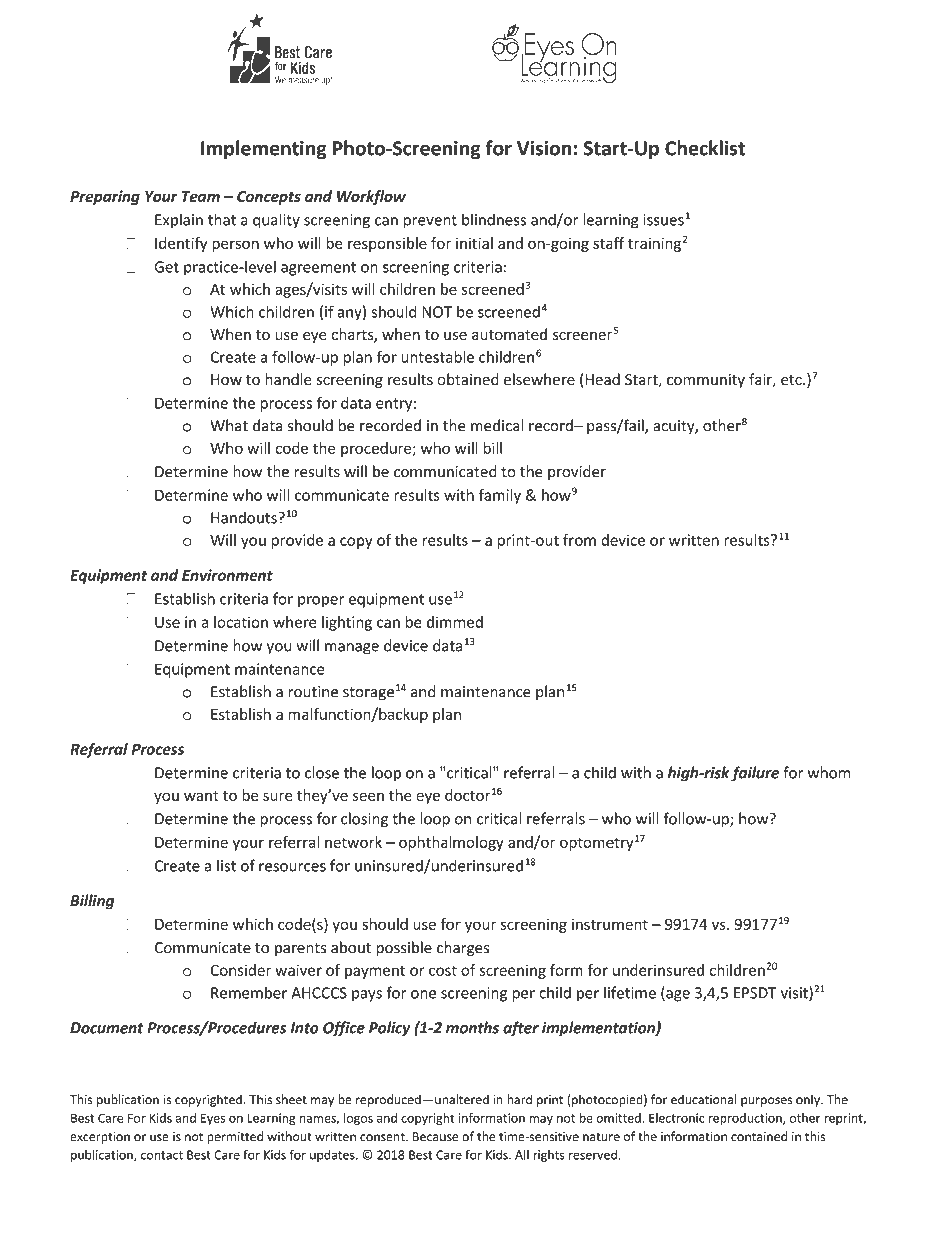 The image size is (952, 1233). I want to click on whom, so click(829, 772).
